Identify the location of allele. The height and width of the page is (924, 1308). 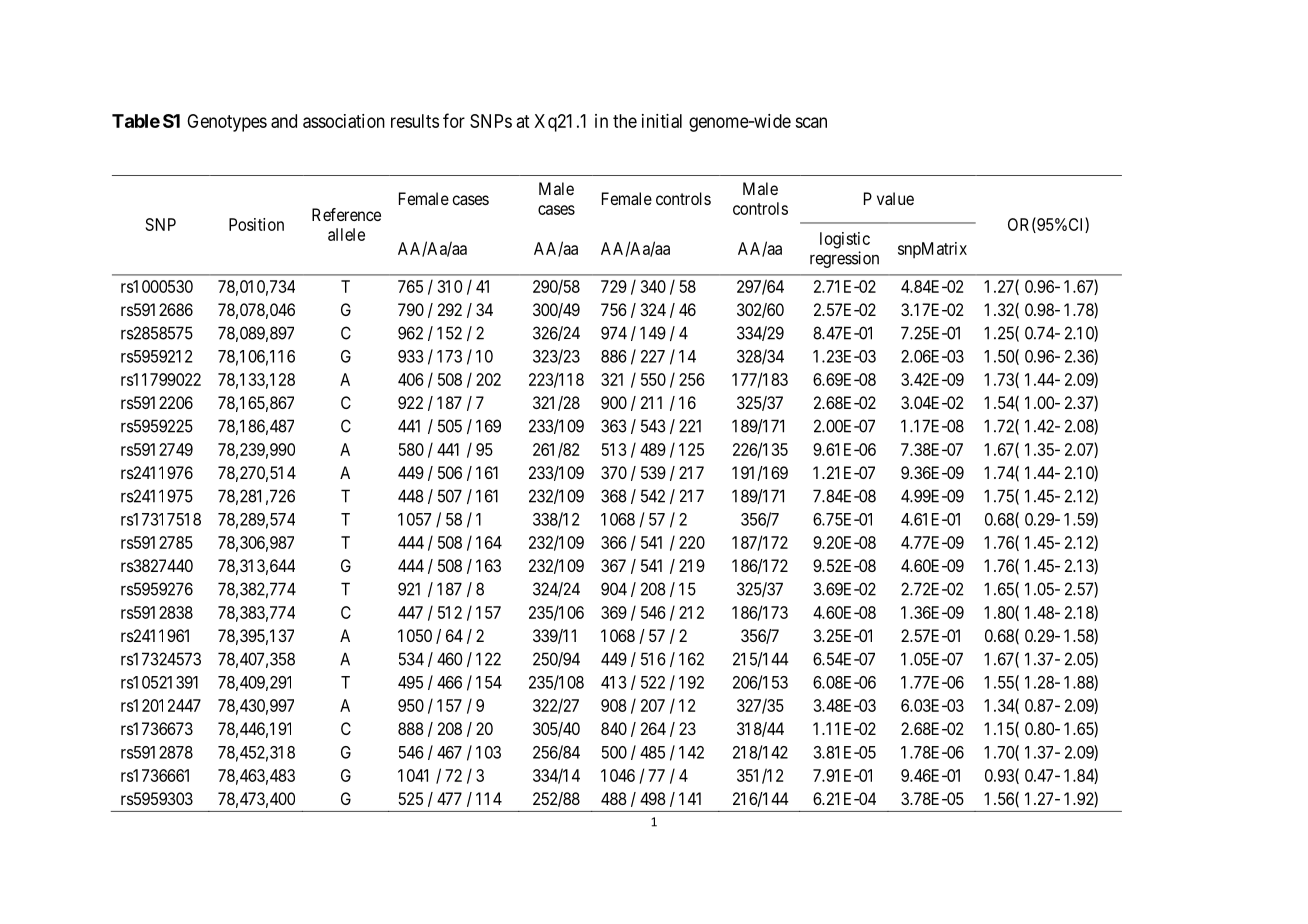
(346, 234).
